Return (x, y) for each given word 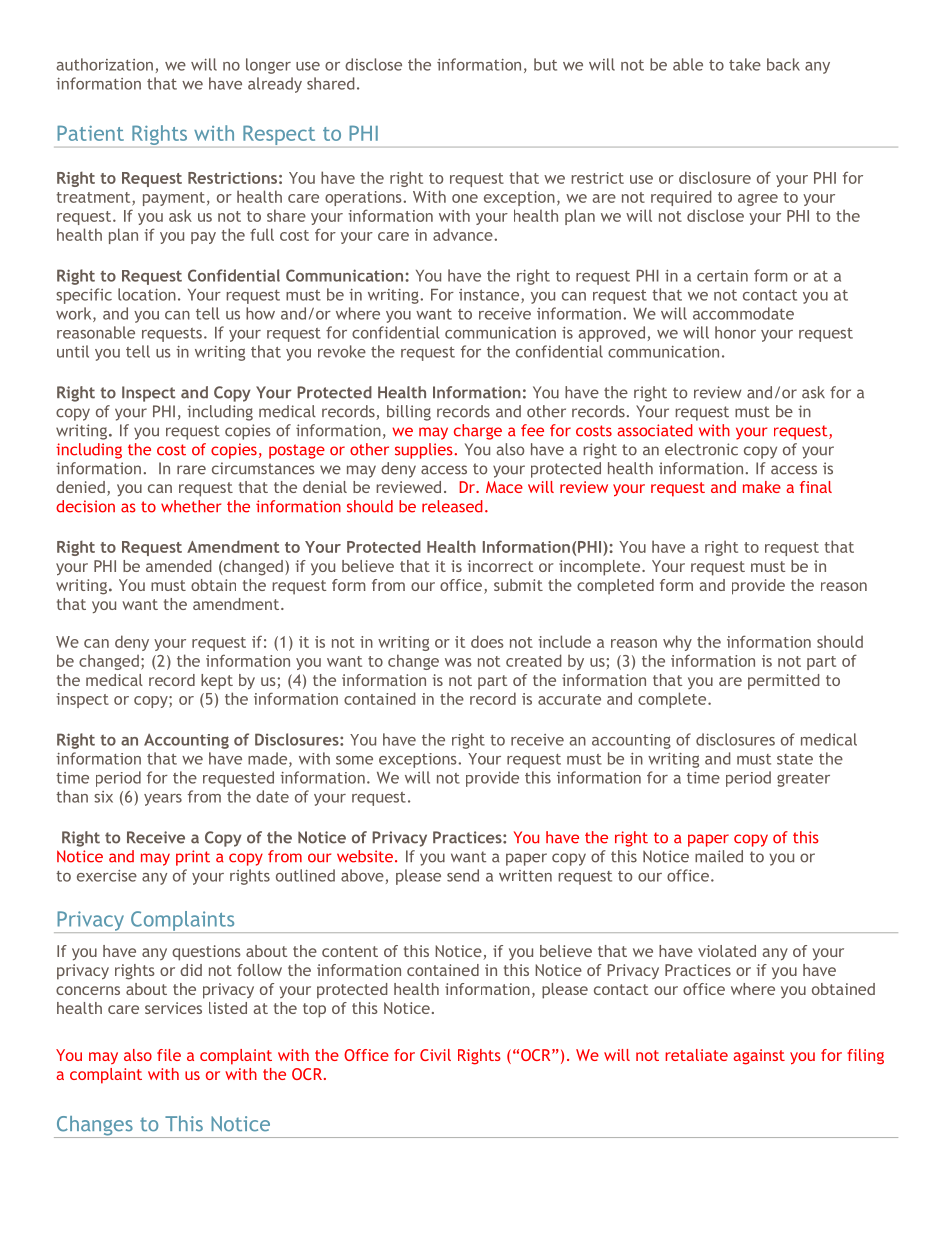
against (759, 1057)
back (783, 64)
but (545, 64)
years (163, 800)
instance (490, 296)
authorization (105, 64)
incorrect (500, 566)
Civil (435, 1055)
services (173, 1008)
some (354, 760)
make (762, 487)
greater (803, 780)
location (147, 294)
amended (179, 566)
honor (735, 332)
